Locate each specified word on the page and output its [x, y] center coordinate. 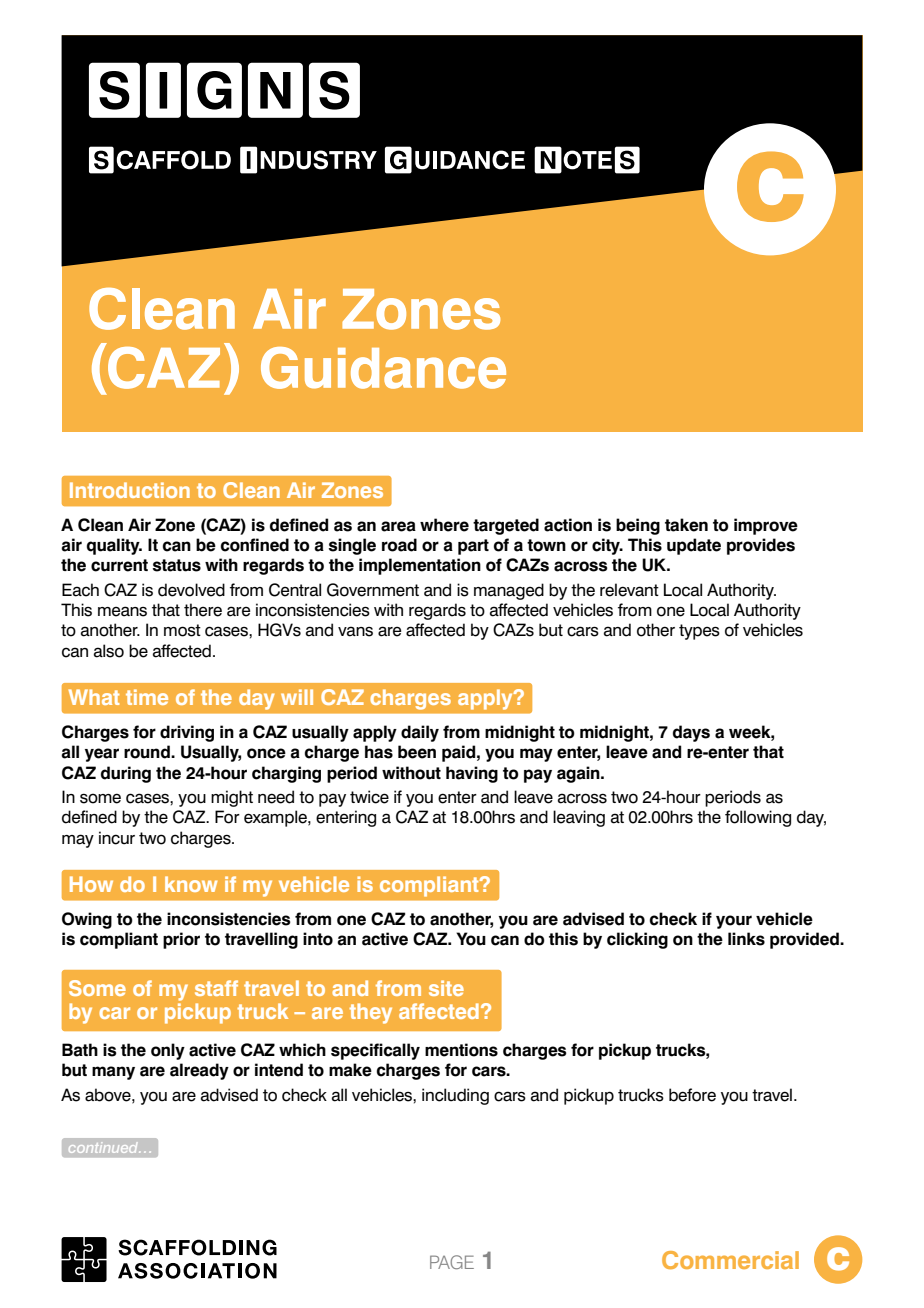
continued [104, 1148]
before [692, 1095]
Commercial [730, 1260]
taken [686, 525]
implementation [420, 566]
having [472, 774]
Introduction [130, 490]
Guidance [383, 368]
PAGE [452, 1262]
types [699, 632]
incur [117, 838]
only [168, 1051]
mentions [461, 1050]
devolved [191, 590]
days [691, 733]
